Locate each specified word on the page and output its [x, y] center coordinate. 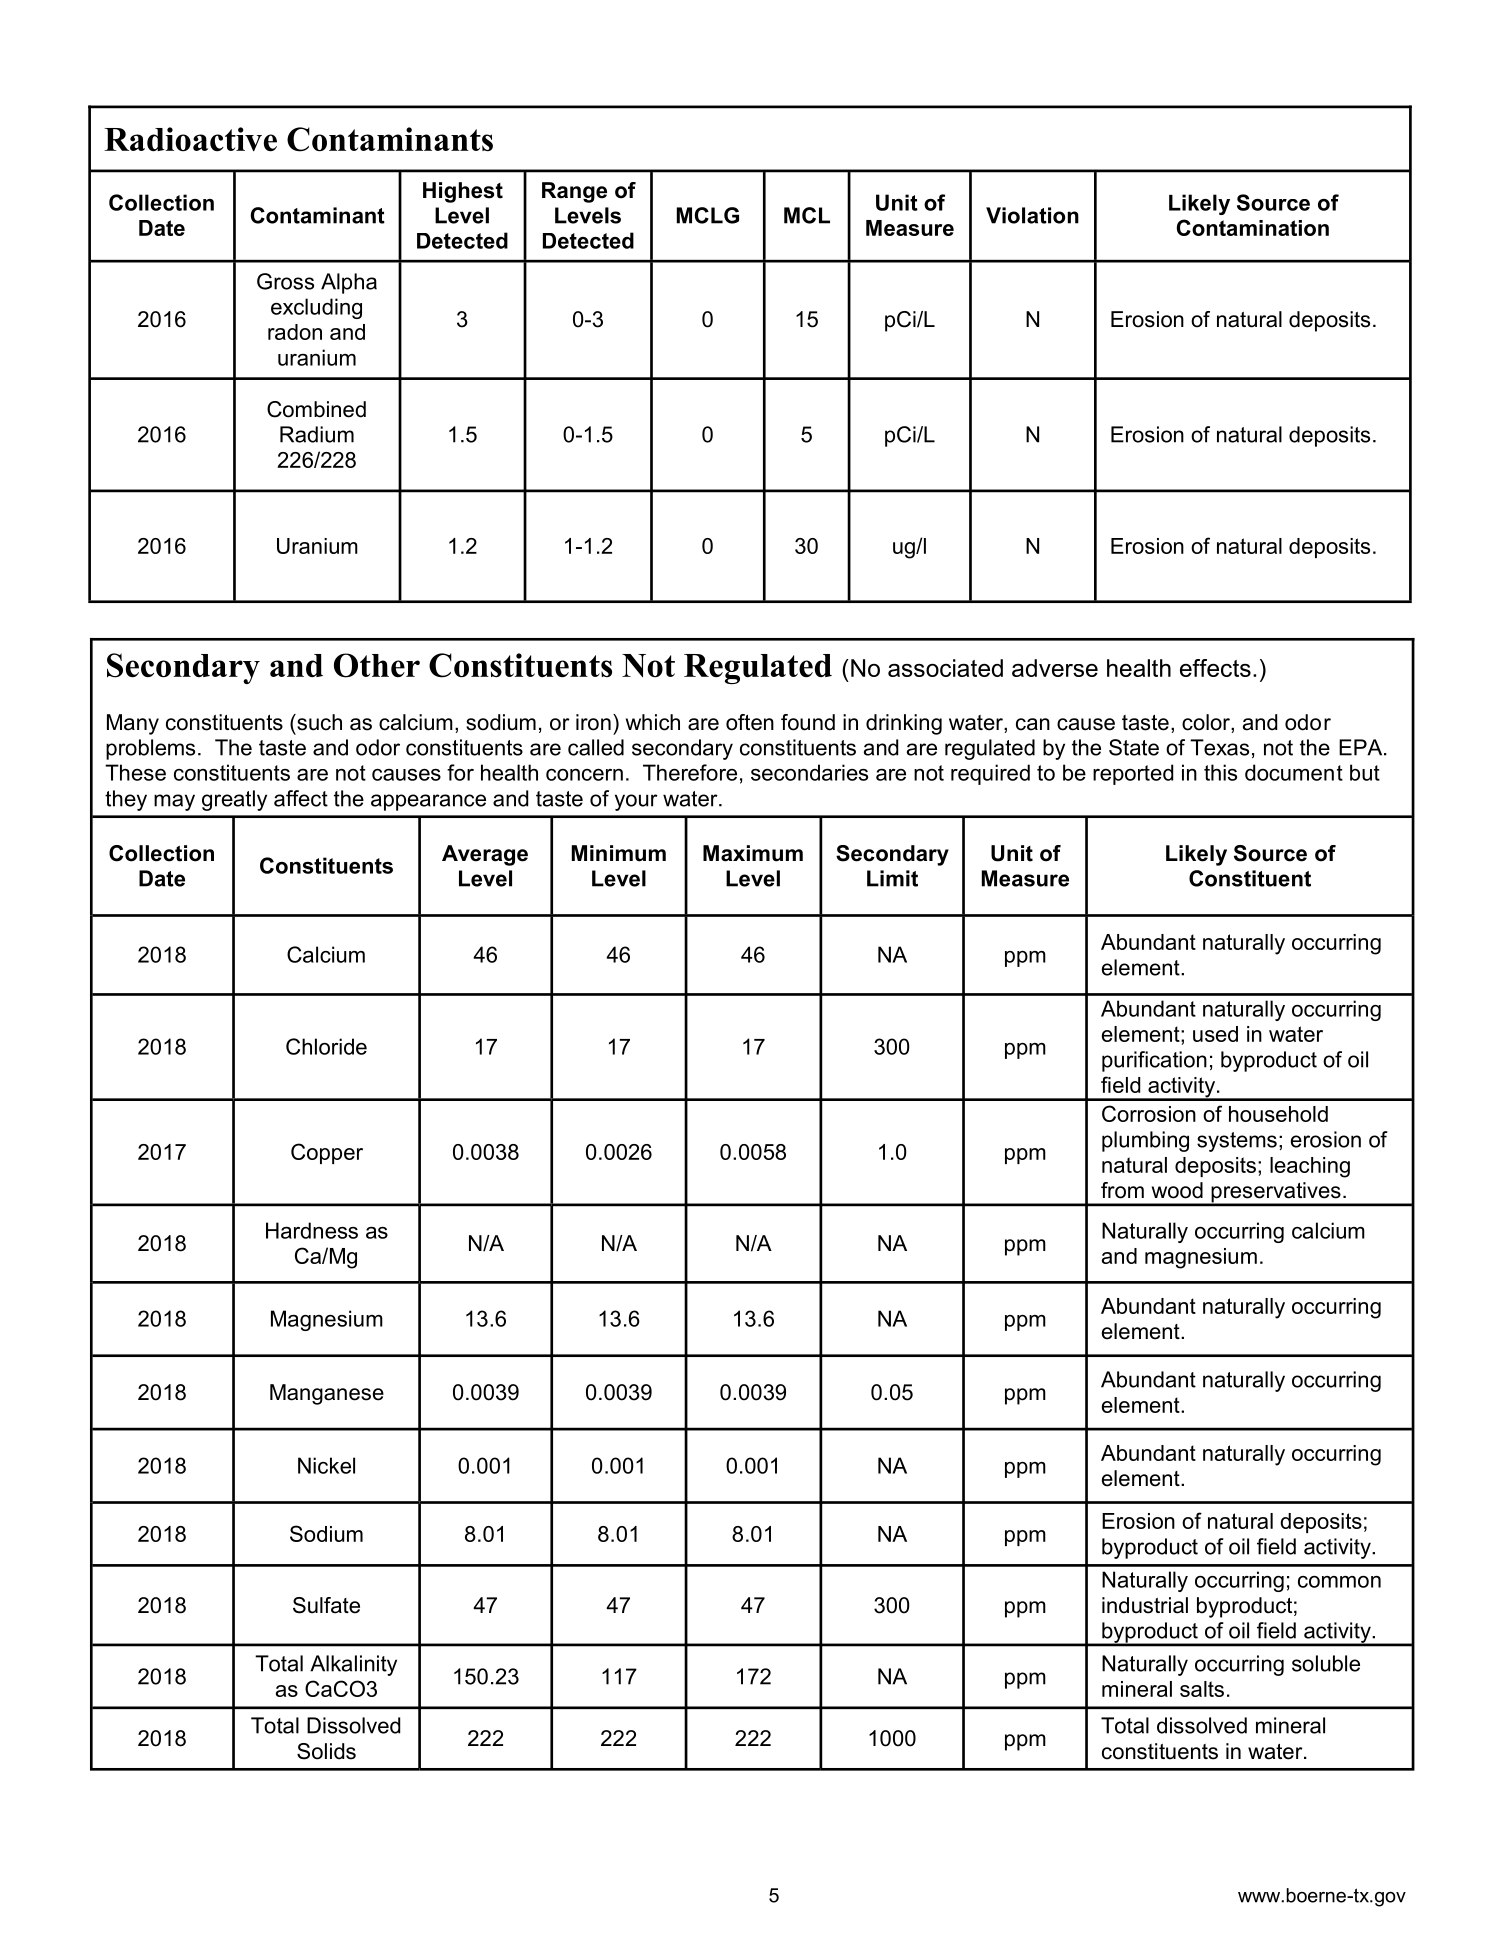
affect [301, 798]
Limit [892, 878]
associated [945, 668]
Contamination [1253, 227]
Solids [326, 1751]
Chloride [326, 1046]
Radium [317, 434]
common [1339, 1582]
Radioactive [190, 139]
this [1220, 772]
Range [574, 192]
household [1278, 1114]
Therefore [690, 772]
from [1122, 1190]
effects [1215, 668]
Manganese [327, 1394]
